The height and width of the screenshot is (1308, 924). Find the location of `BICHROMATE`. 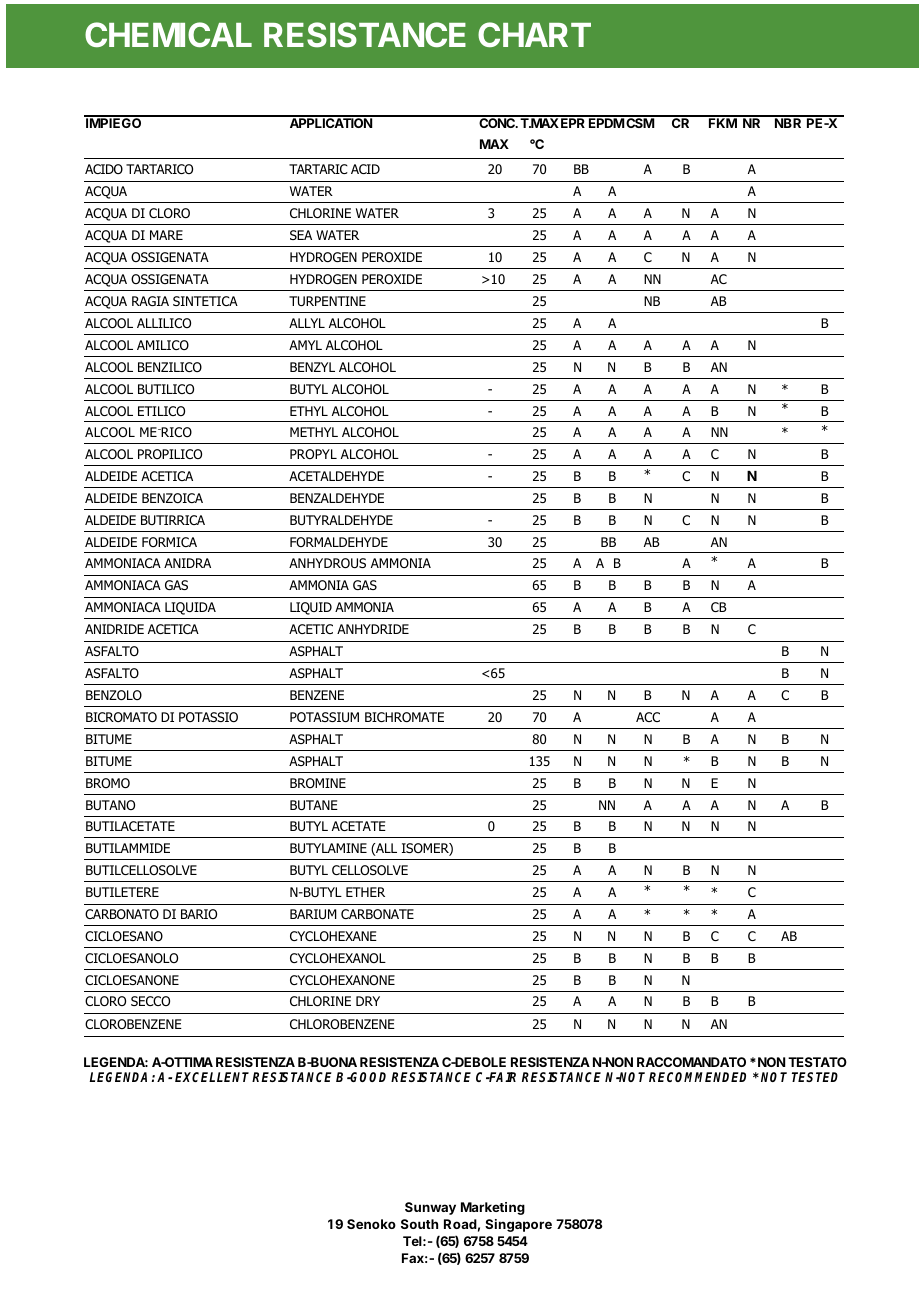

BICHROMATE is located at coordinates (404, 717).
